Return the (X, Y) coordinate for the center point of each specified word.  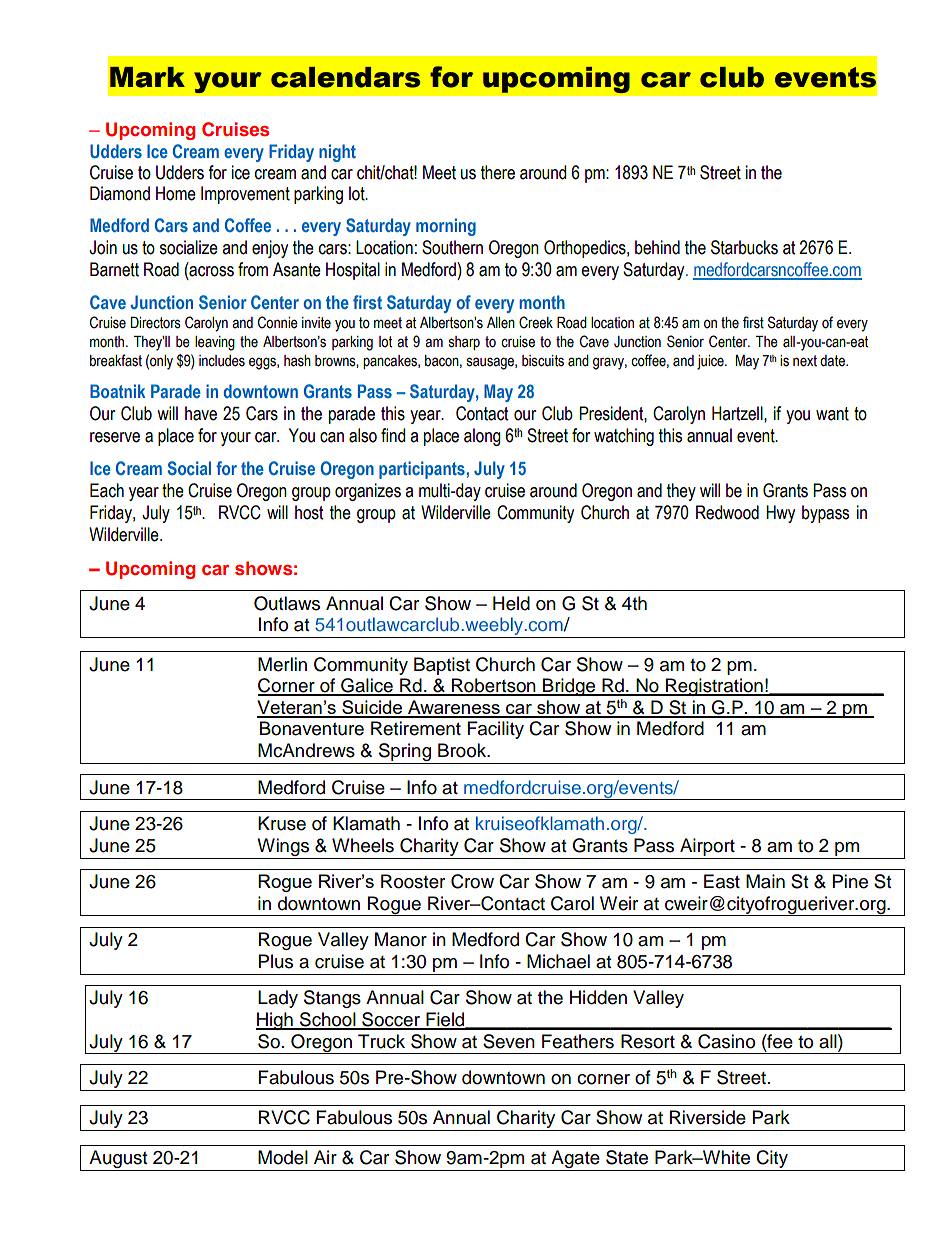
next (805, 361)
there (498, 172)
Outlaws (287, 603)
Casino (726, 1041)
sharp (464, 343)
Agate (575, 1160)
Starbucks (744, 247)
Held (511, 603)
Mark (147, 77)
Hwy (780, 514)
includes (222, 361)
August (118, 1160)
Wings (283, 847)
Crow (472, 881)
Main (765, 881)
